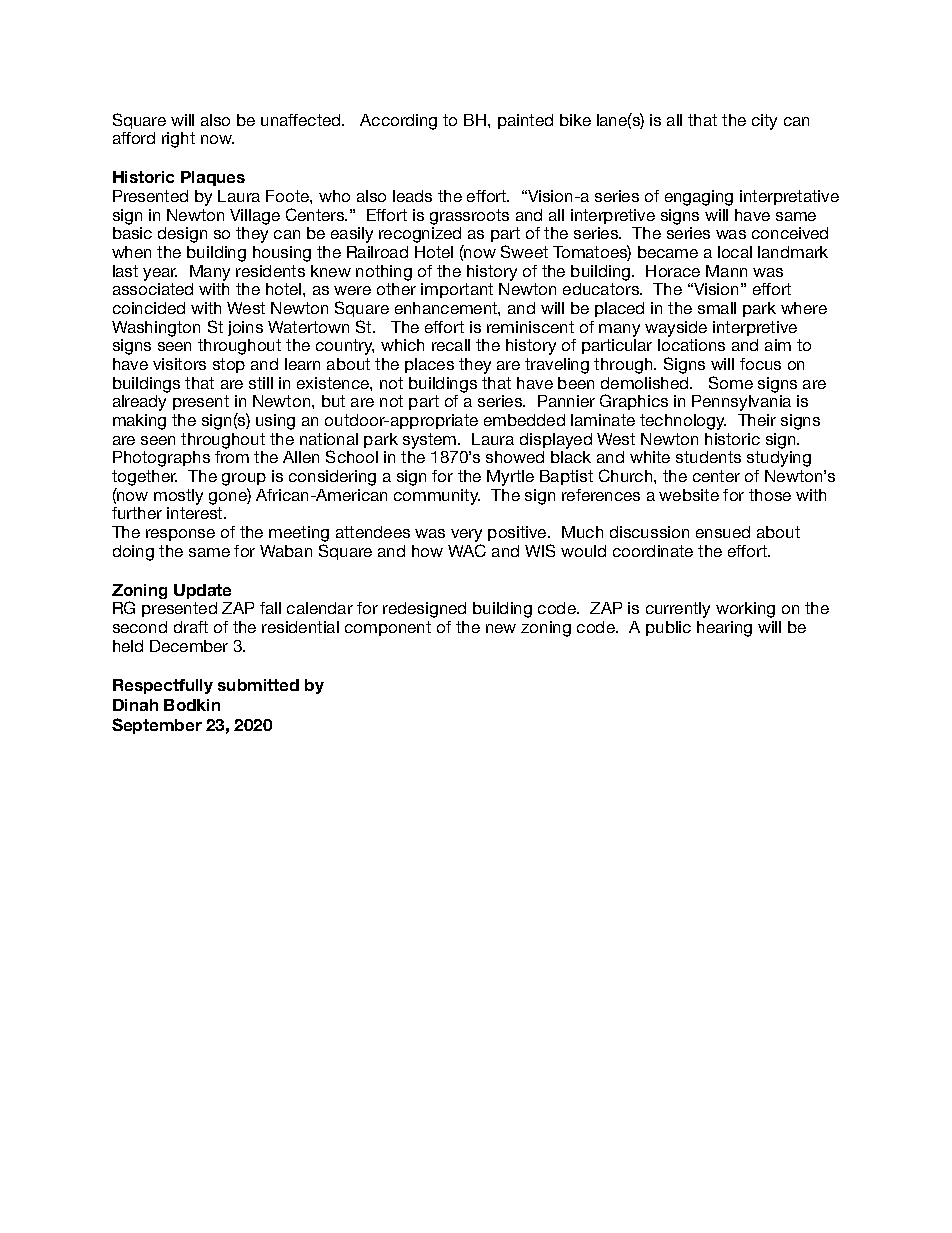 The height and width of the page is (1233, 952). I want to click on city, so click(764, 122).
